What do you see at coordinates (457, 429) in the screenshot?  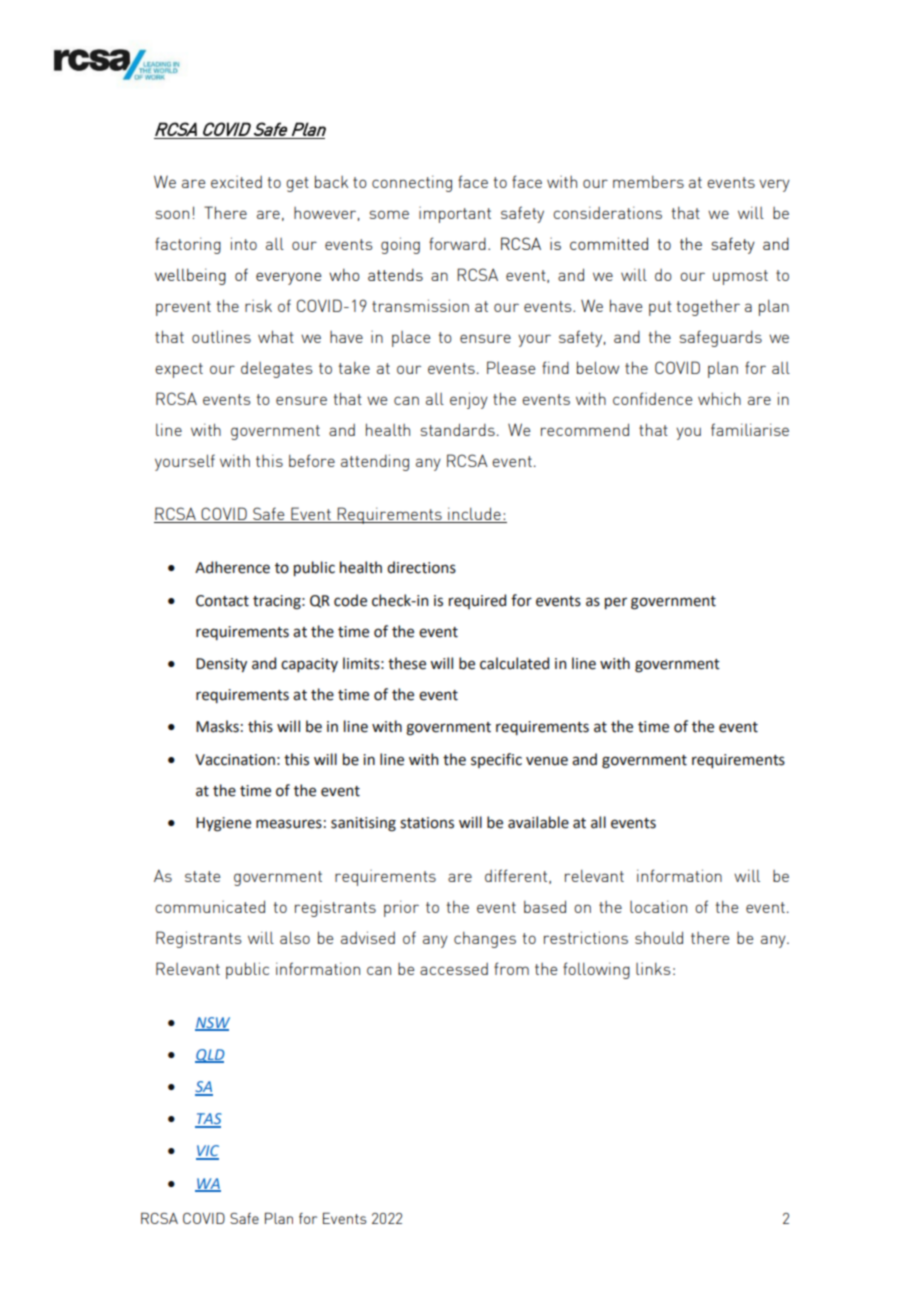 I see `standards` at bounding box center [457, 429].
